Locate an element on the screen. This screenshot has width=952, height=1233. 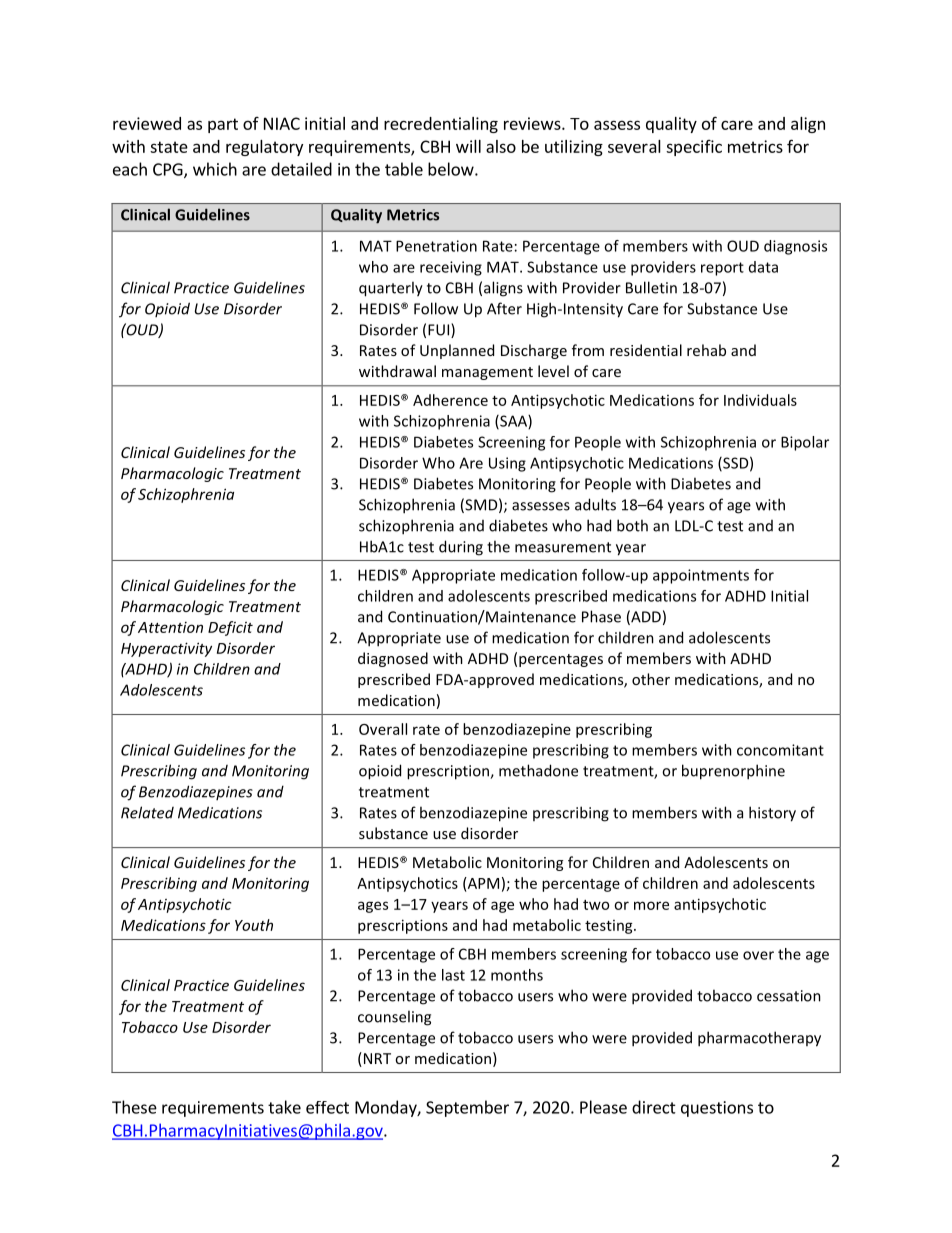
will is located at coordinates (468, 146).
